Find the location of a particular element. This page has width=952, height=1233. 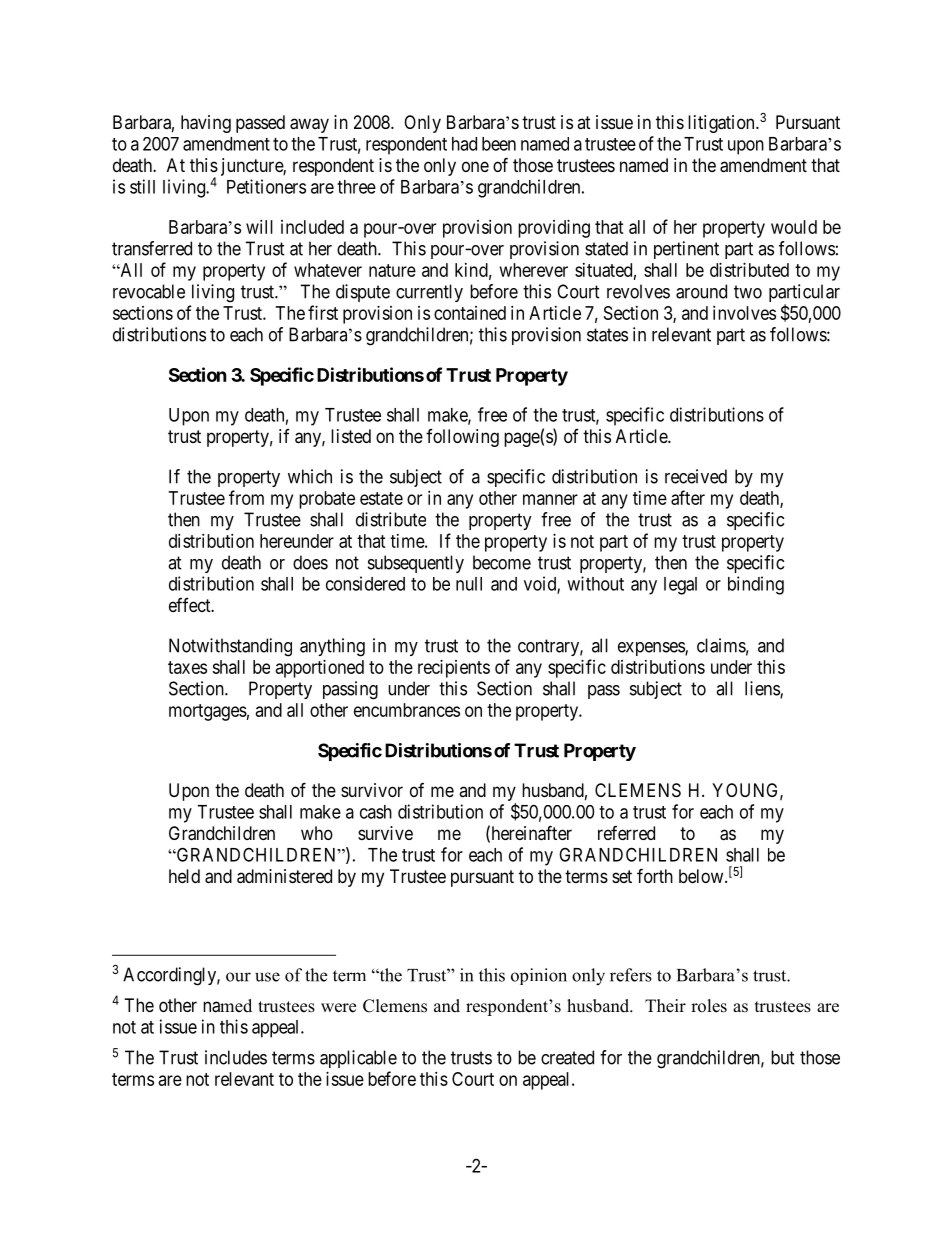

legal is located at coordinates (680, 586).
